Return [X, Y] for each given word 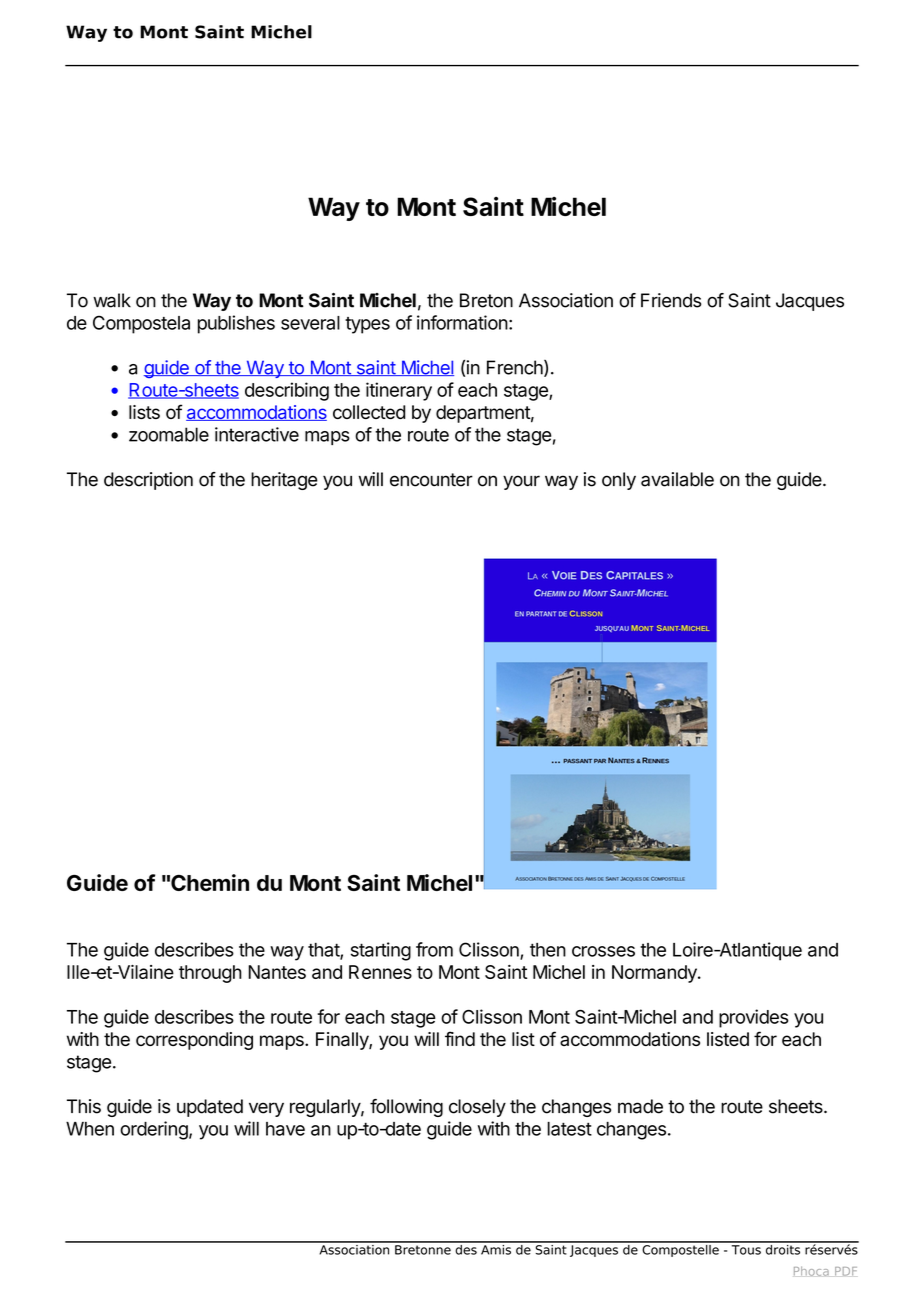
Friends [671, 300]
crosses [603, 951]
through [210, 974]
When [90, 1129]
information [462, 322]
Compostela [141, 324]
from [434, 949]
